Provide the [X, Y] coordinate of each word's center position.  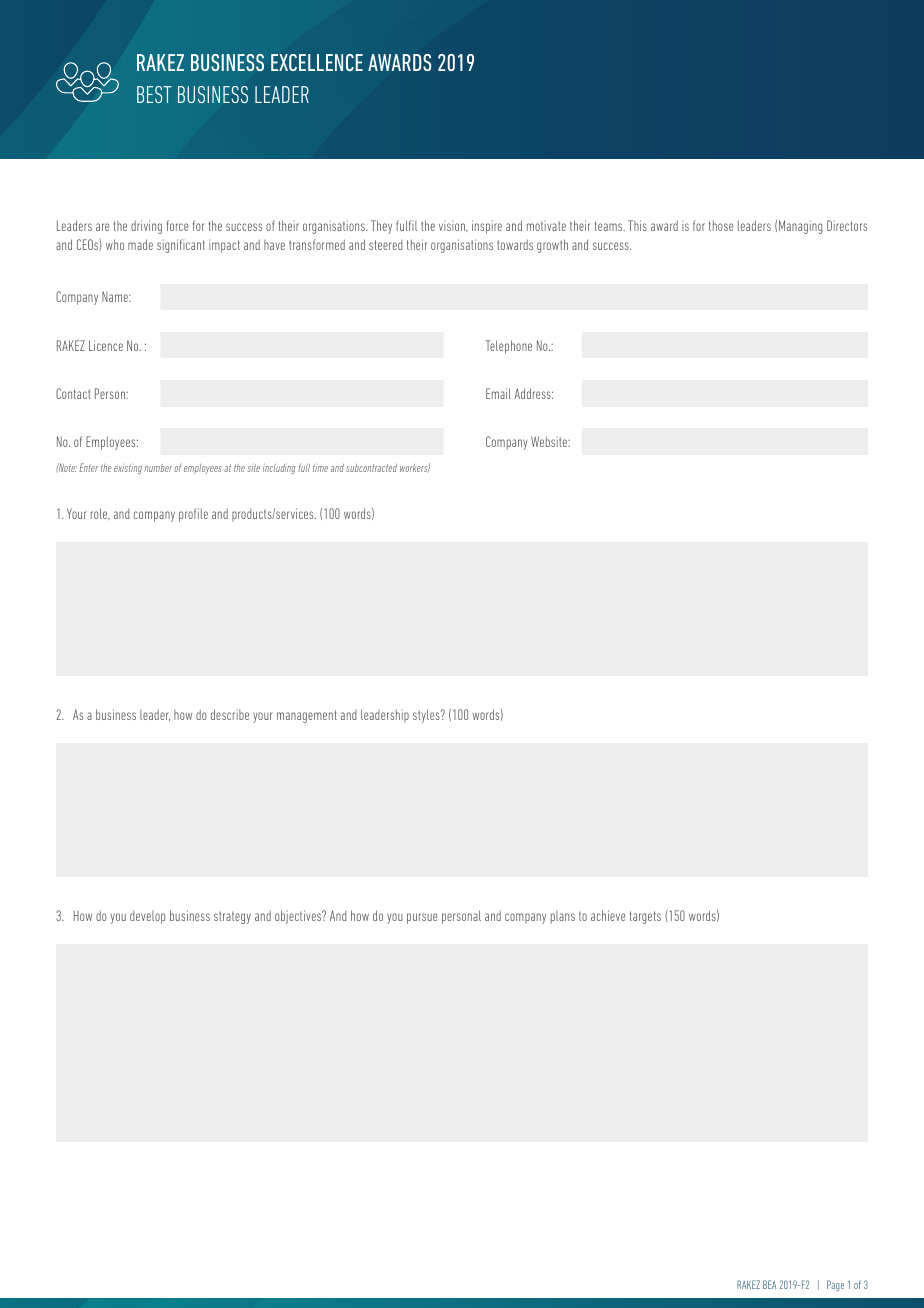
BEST [154, 94]
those [721, 226]
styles [427, 716]
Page [835, 1285]
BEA [769, 1284]
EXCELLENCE [317, 62]
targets [645, 917]
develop [147, 917]
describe [230, 714]
